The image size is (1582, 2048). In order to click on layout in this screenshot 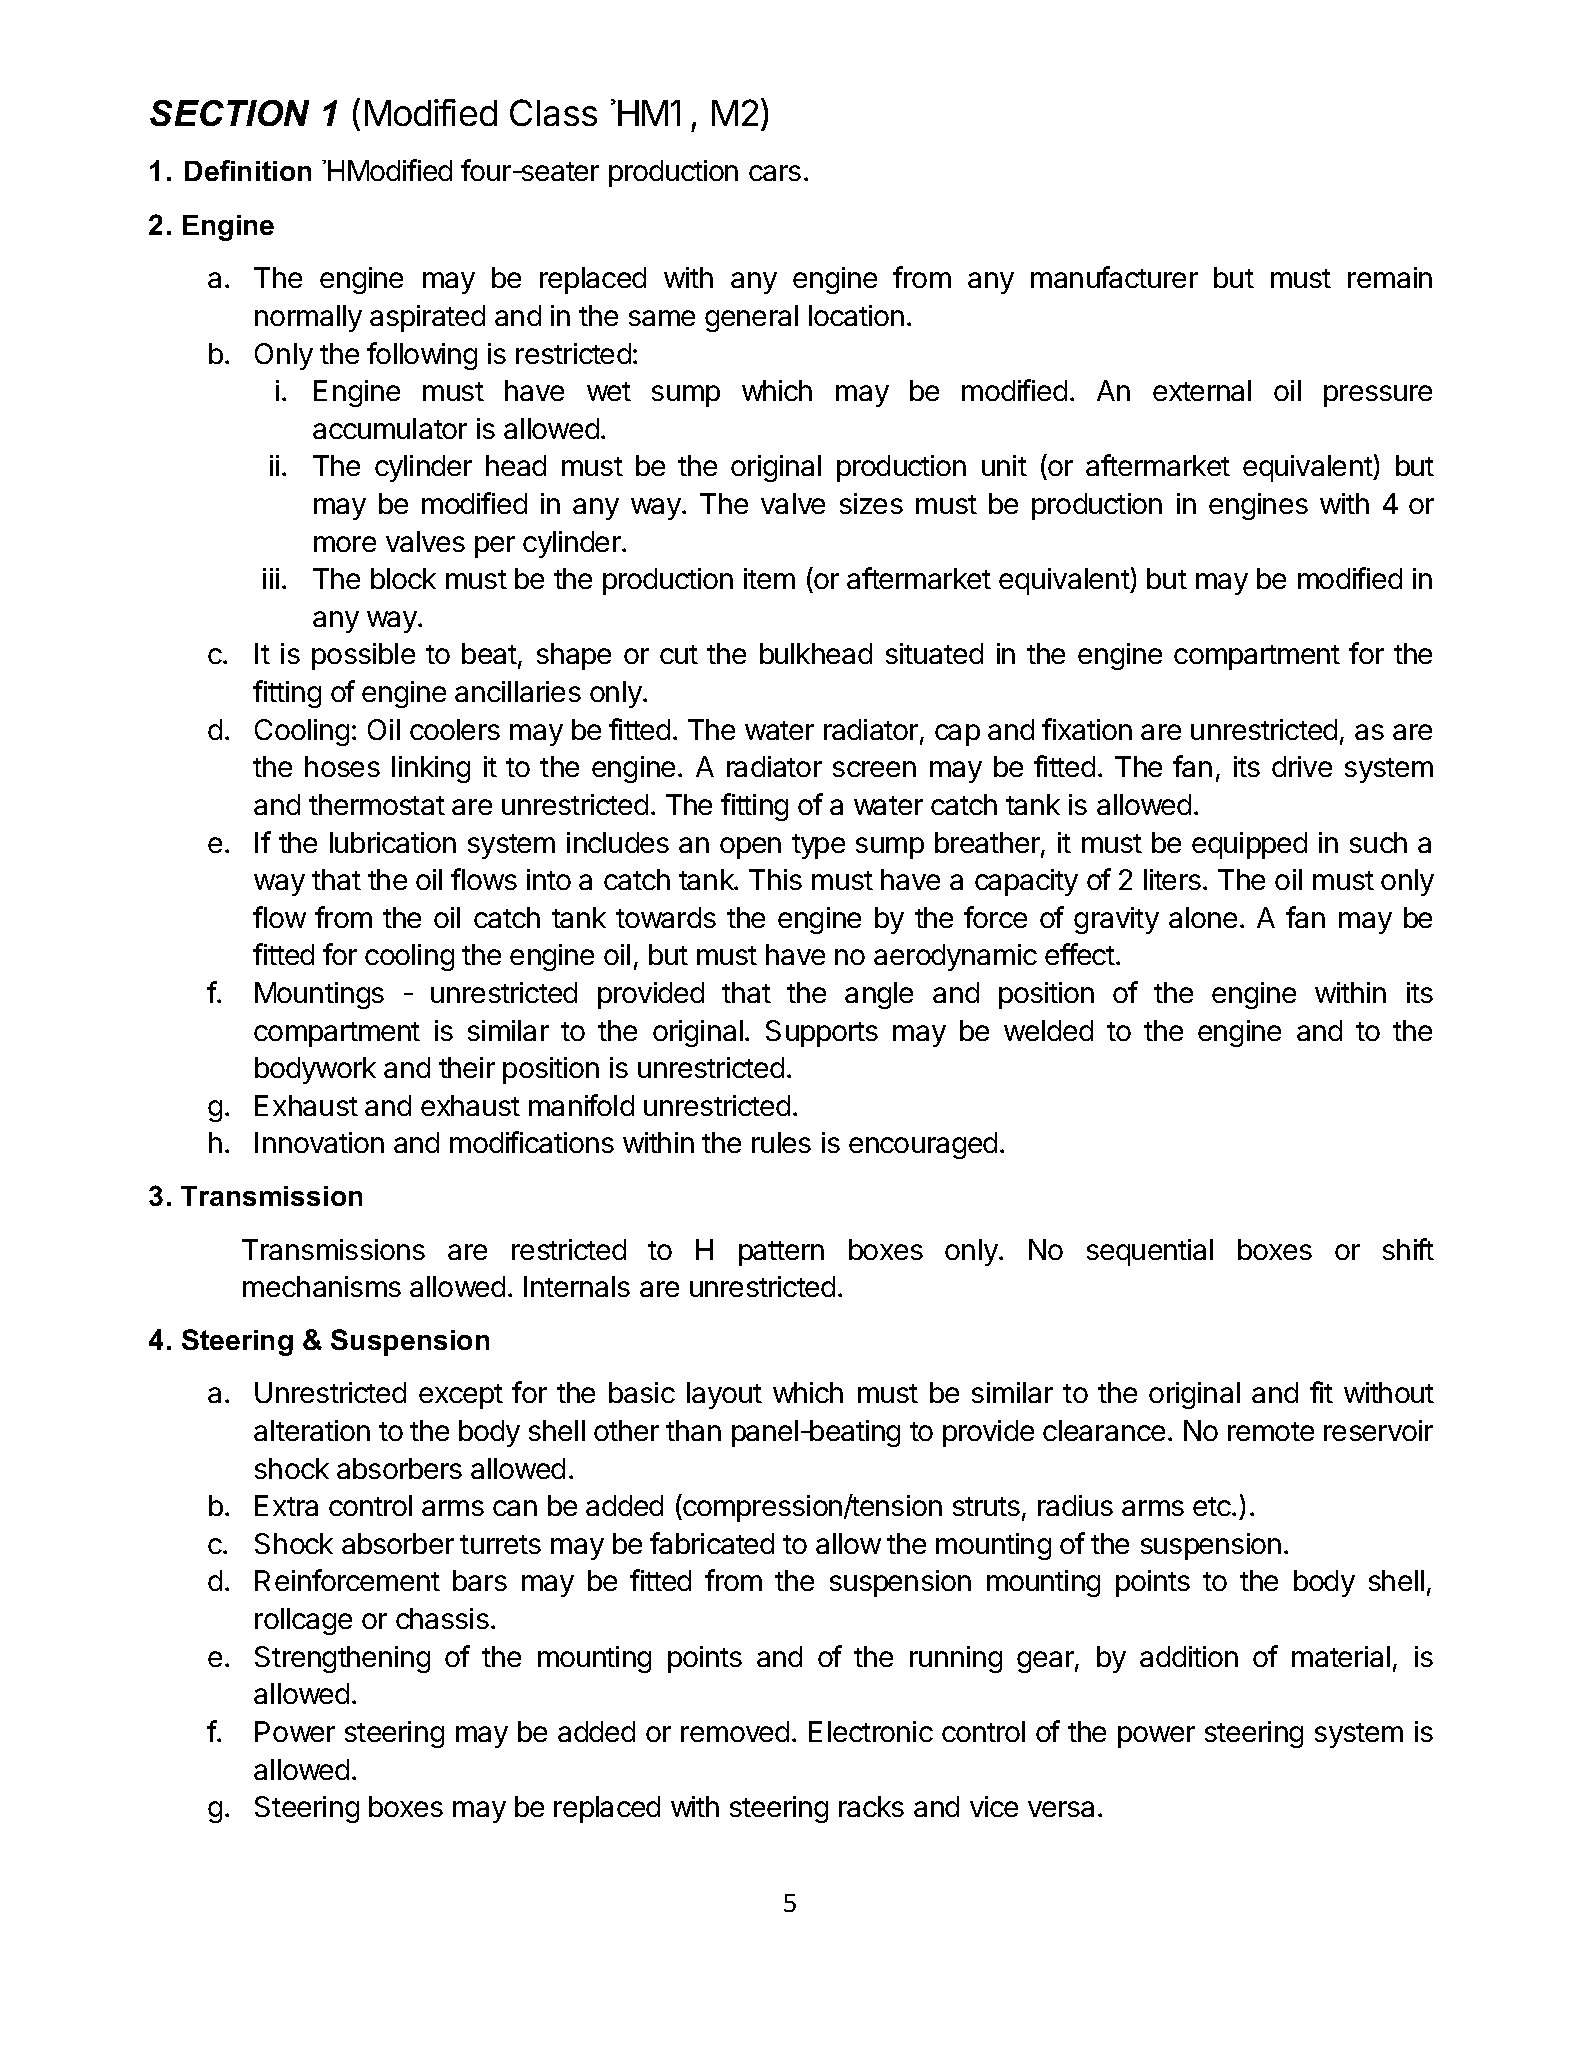, I will do `click(724, 1395)`.
